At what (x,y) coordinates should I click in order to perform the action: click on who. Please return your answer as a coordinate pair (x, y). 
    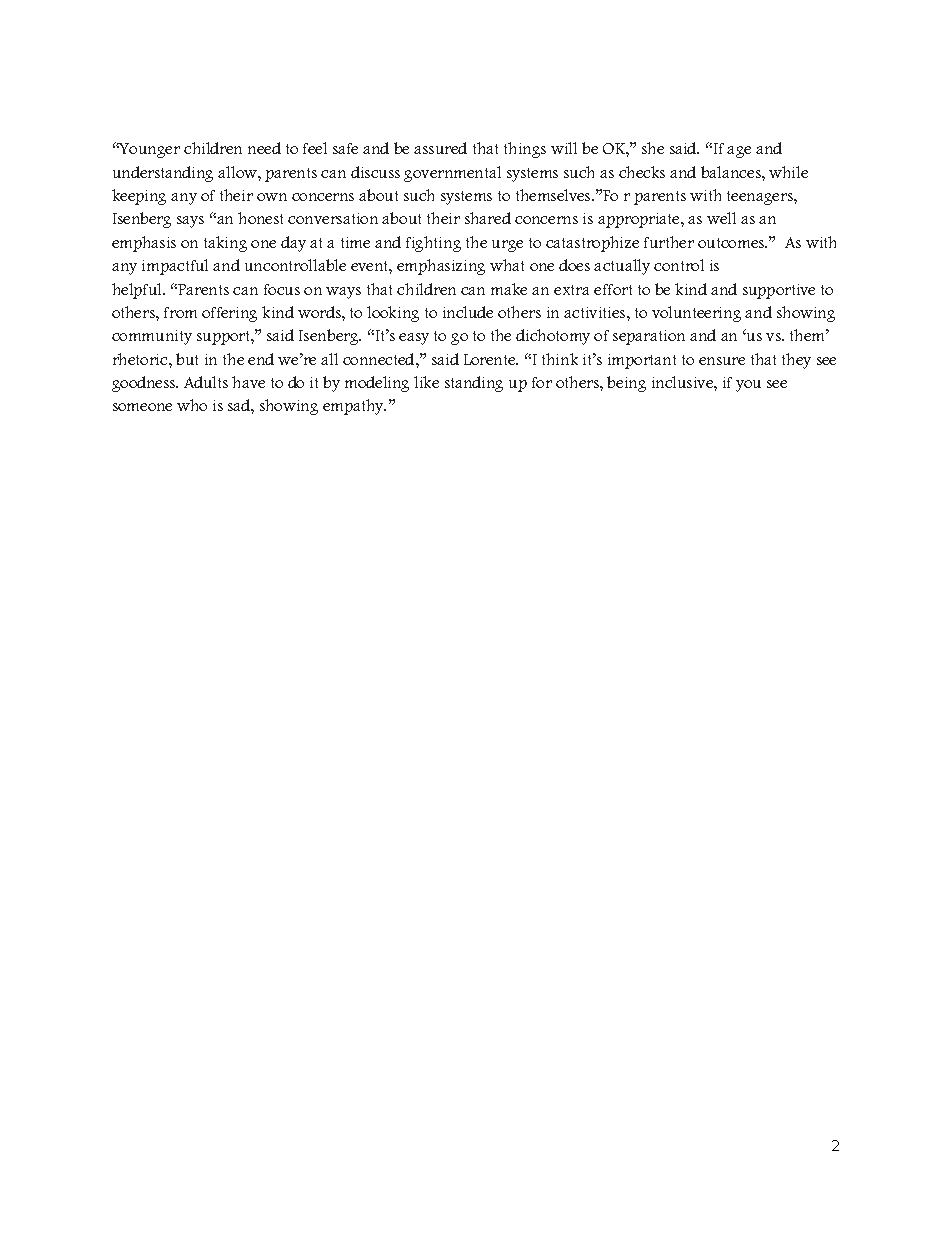
    Looking at the image, I should click on (192, 405).
